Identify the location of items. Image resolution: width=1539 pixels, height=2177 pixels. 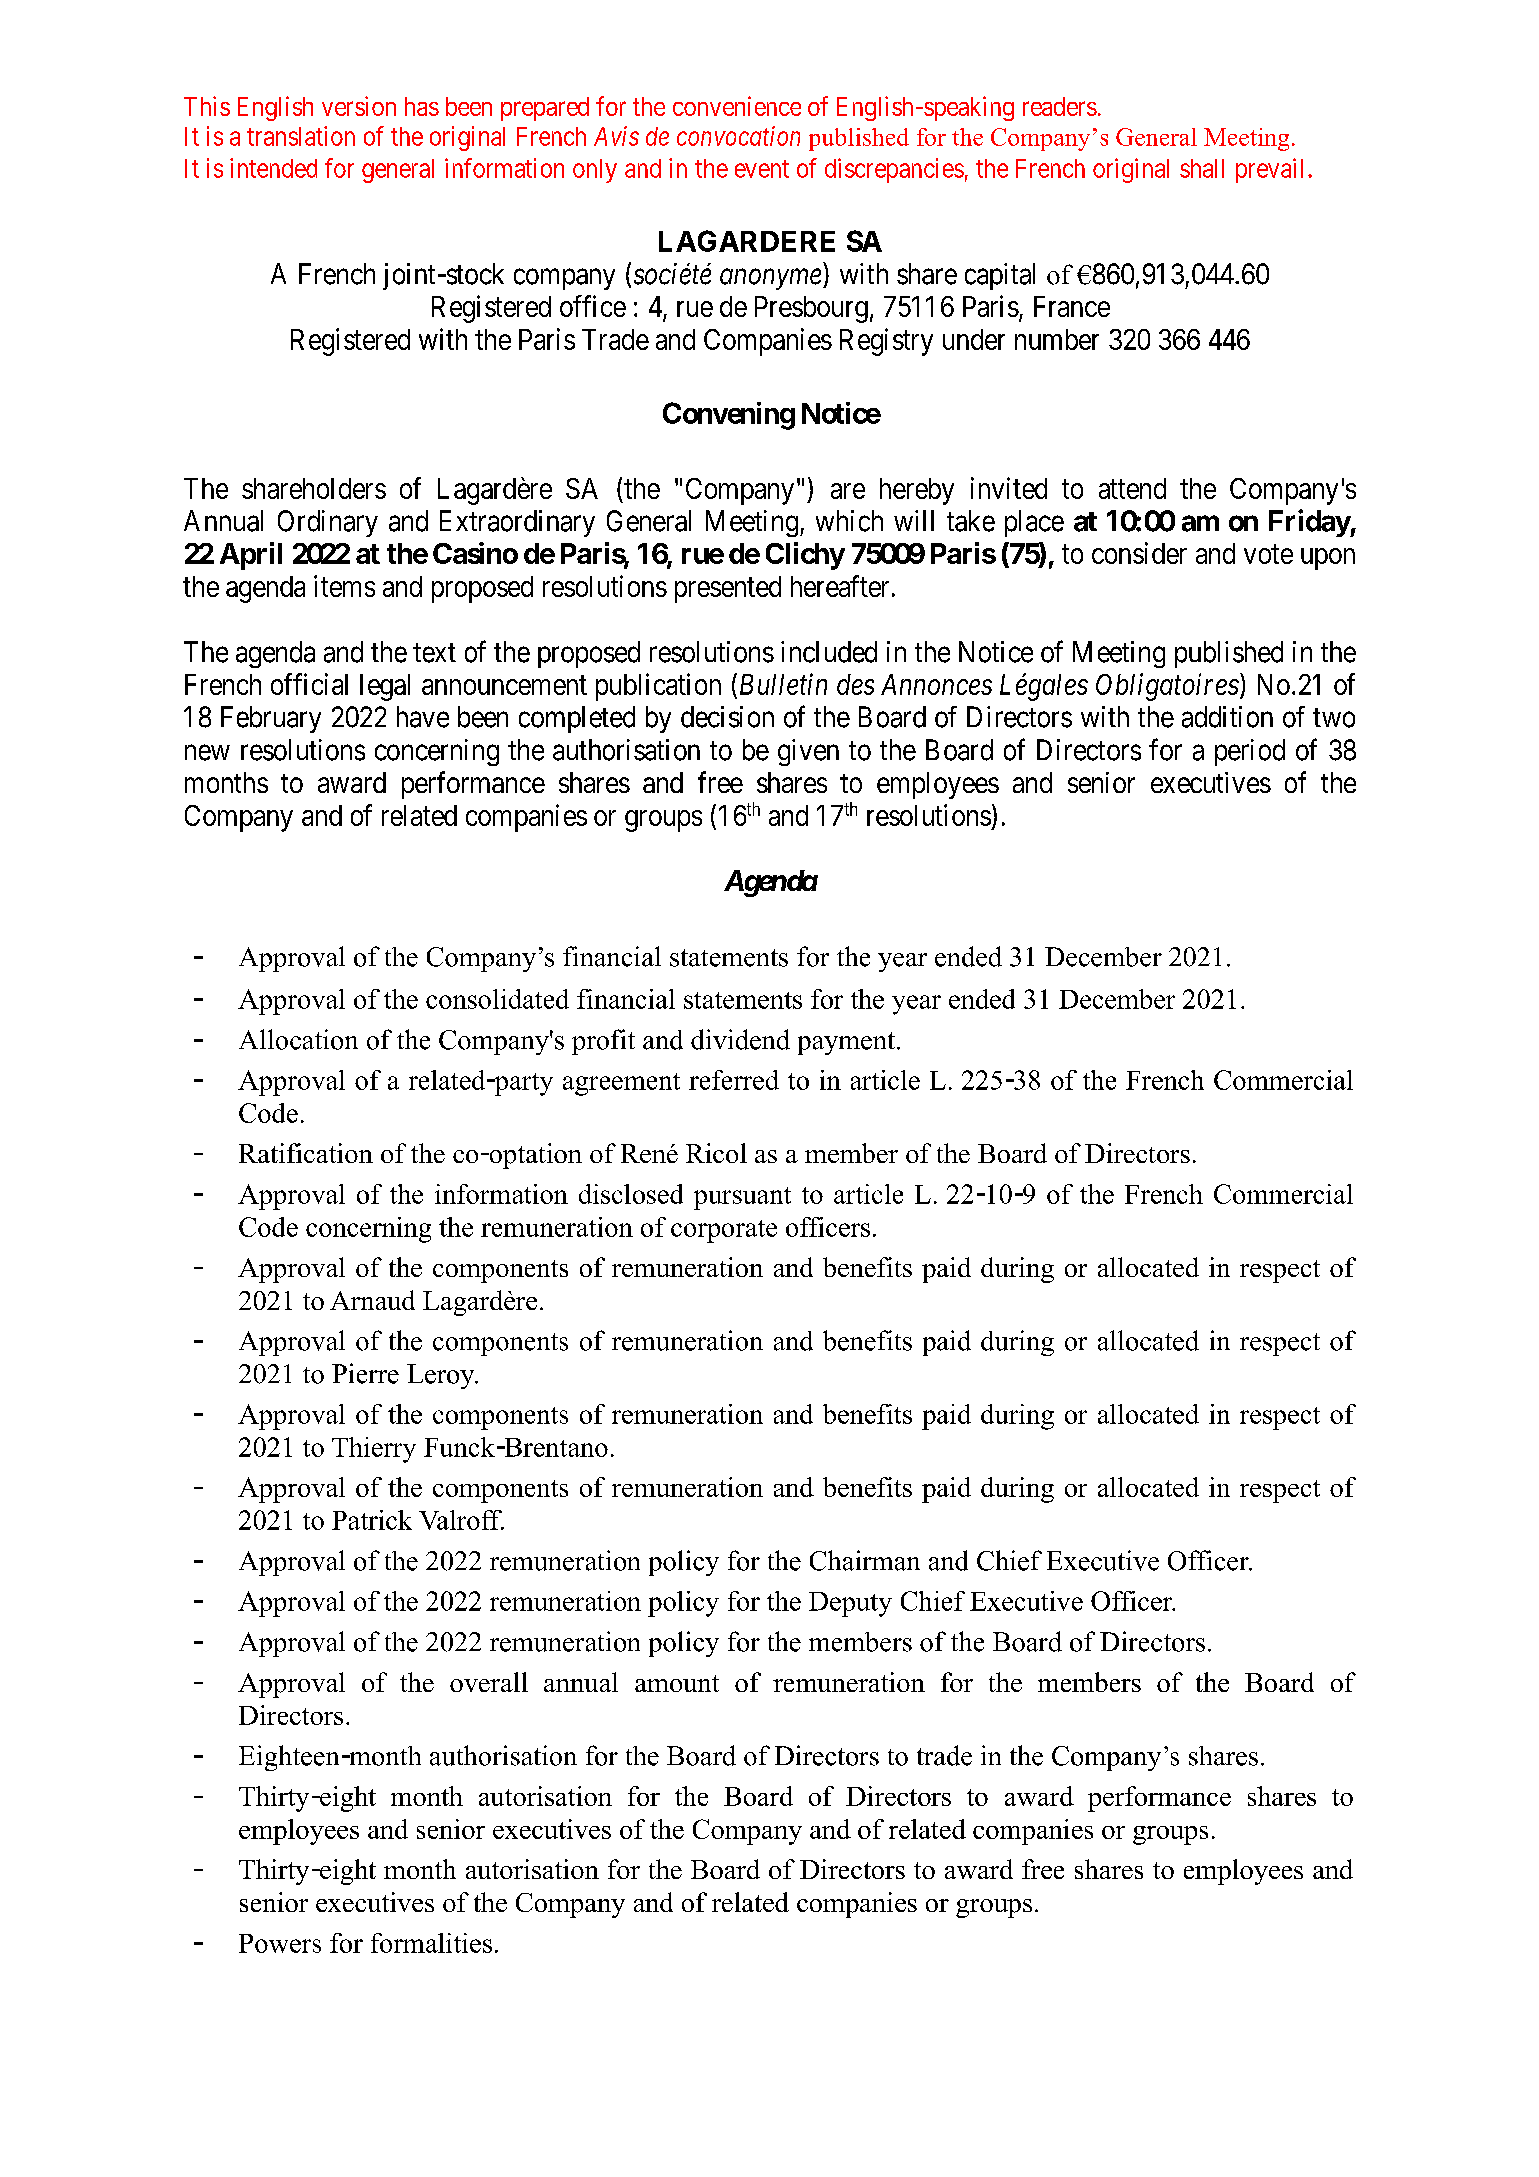
(344, 586).
